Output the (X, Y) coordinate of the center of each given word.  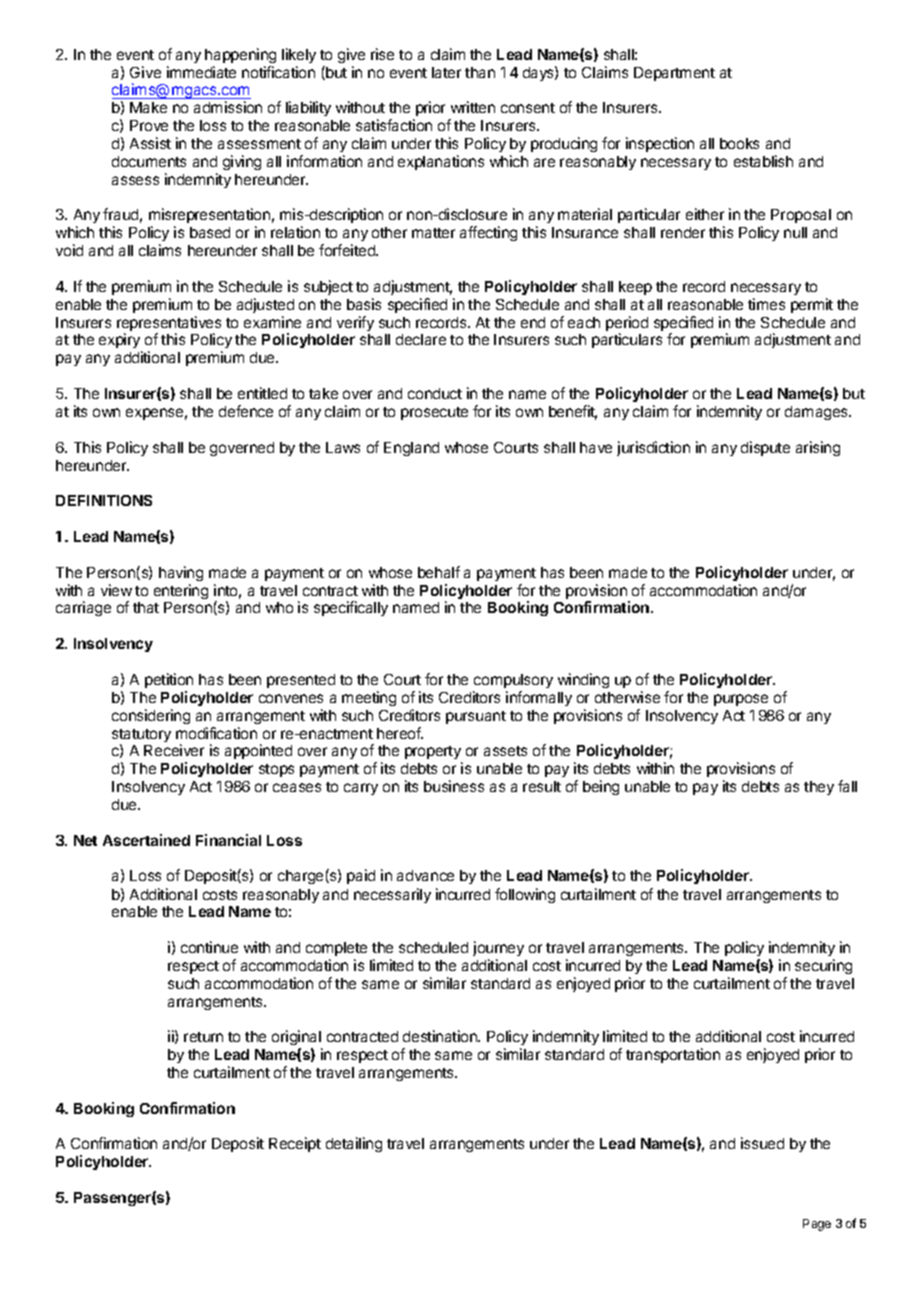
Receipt (295, 1144)
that (146, 607)
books (739, 143)
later (446, 72)
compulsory (513, 681)
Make (148, 107)
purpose (741, 700)
